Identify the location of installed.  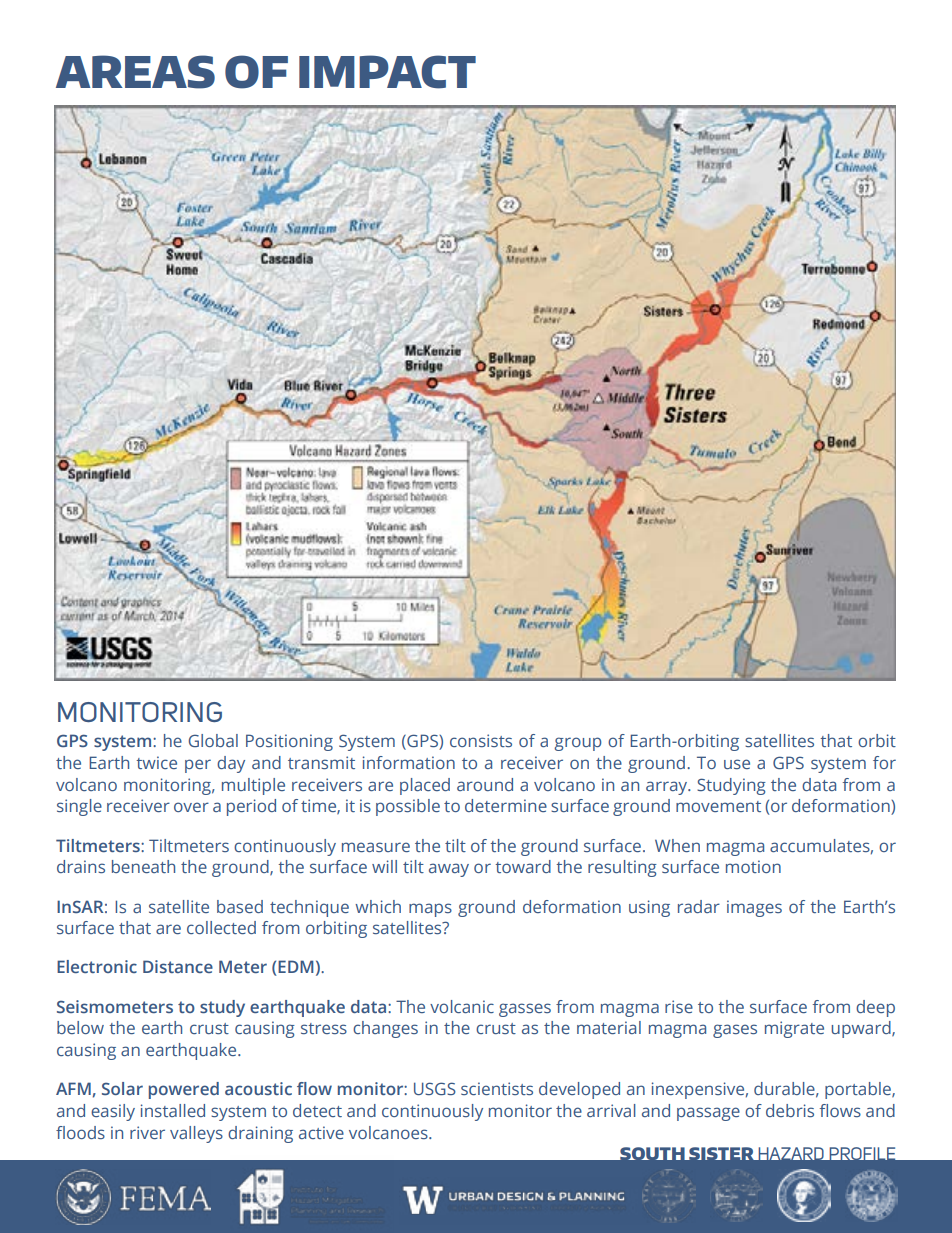
(173, 1110).
